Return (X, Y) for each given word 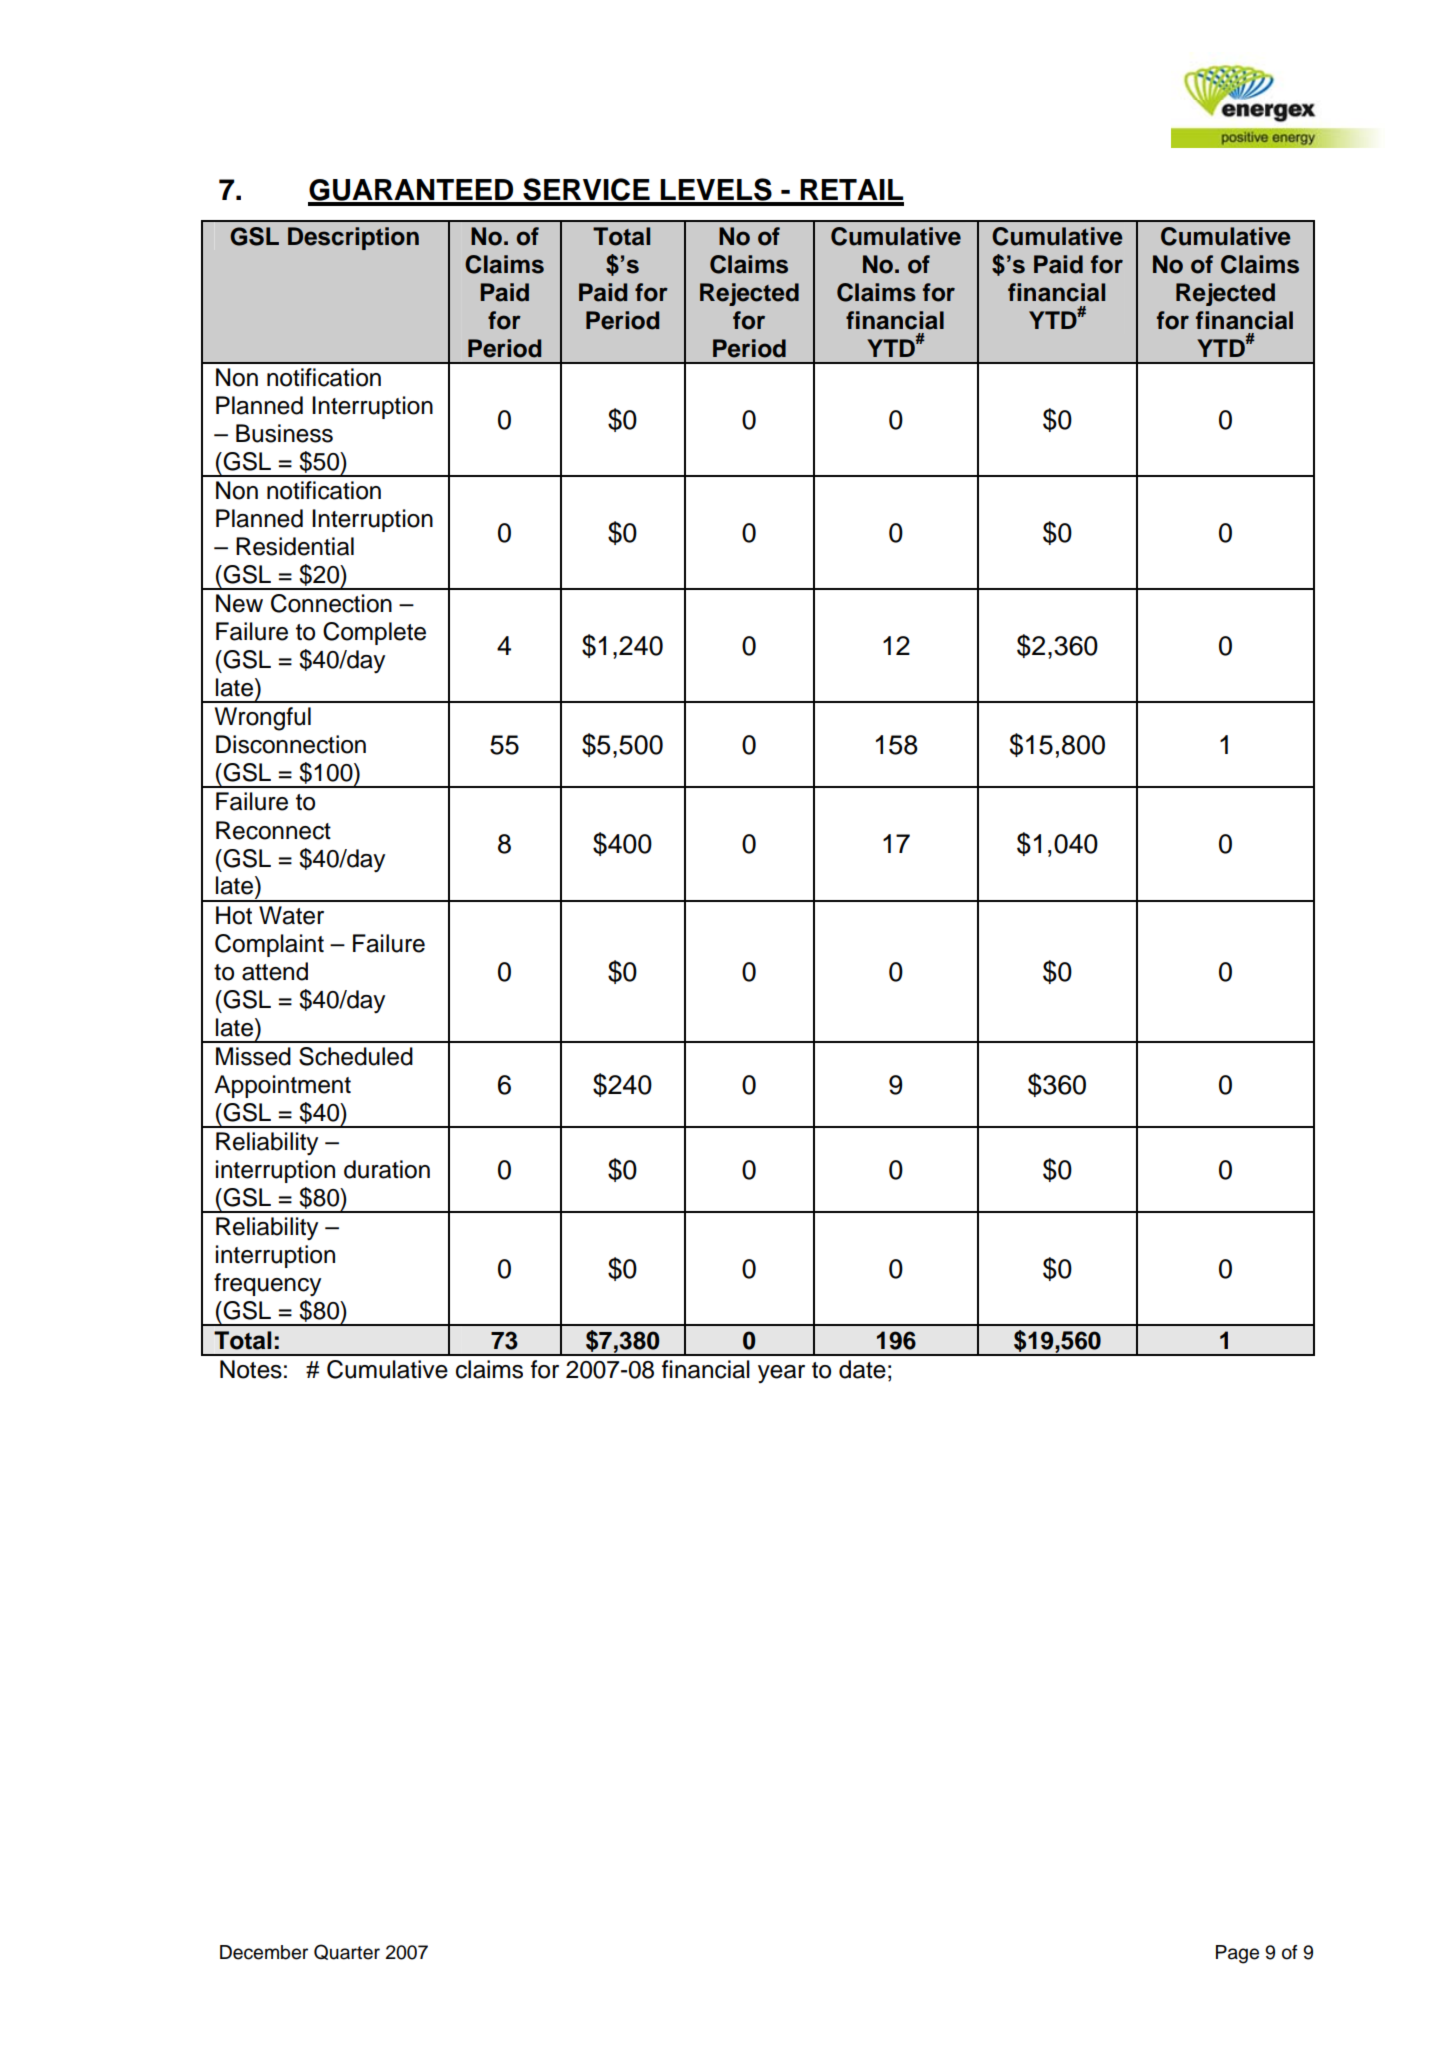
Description (353, 238)
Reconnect (273, 830)
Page (1237, 1954)
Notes (251, 1369)
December (264, 1952)
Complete (374, 633)
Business (284, 433)
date (862, 1369)
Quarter (347, 1952)
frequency (267, 1285)
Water (291, 915)
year (781, 1374)
